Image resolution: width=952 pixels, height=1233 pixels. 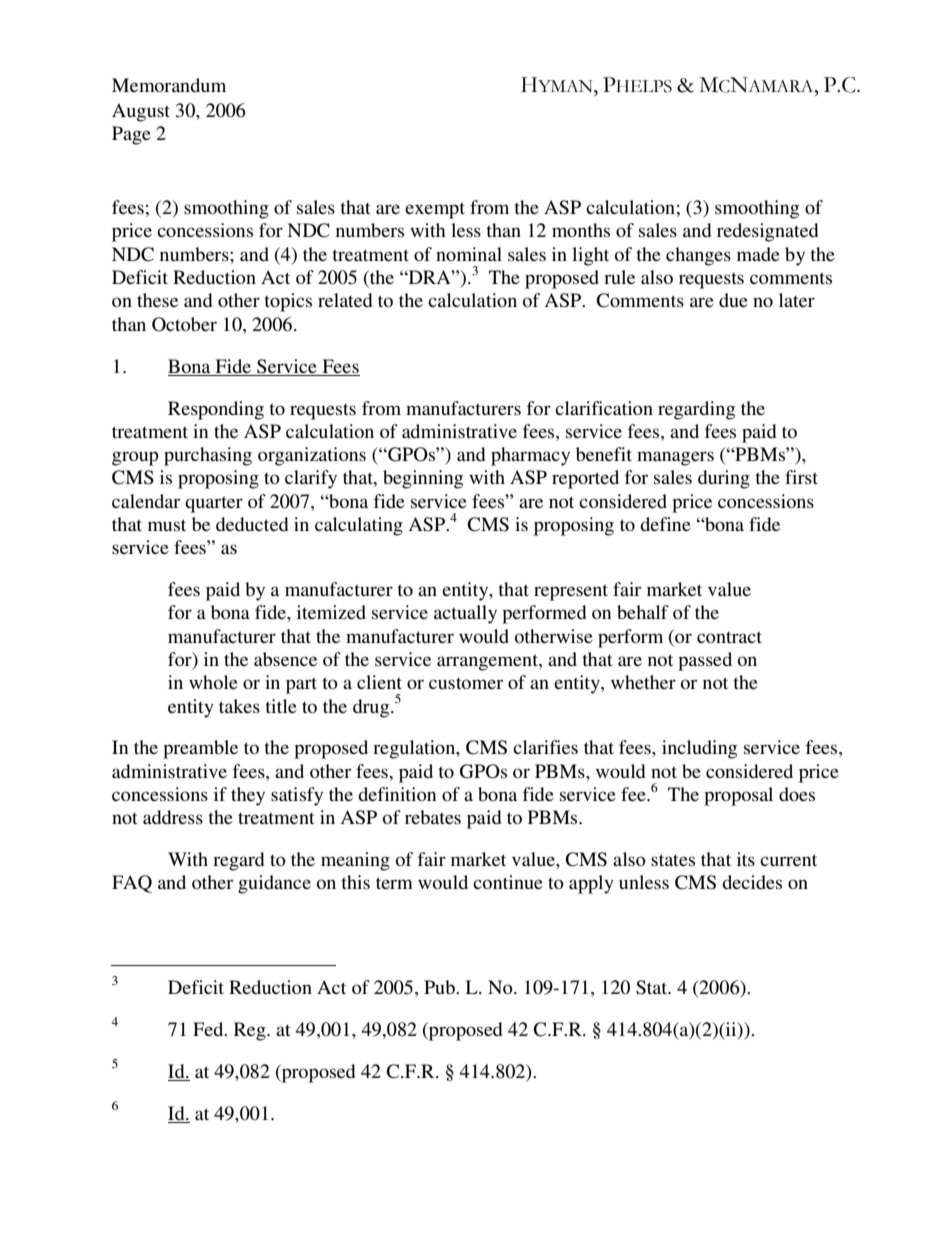 I want to click on deducted, so click(x=252, y=524).
